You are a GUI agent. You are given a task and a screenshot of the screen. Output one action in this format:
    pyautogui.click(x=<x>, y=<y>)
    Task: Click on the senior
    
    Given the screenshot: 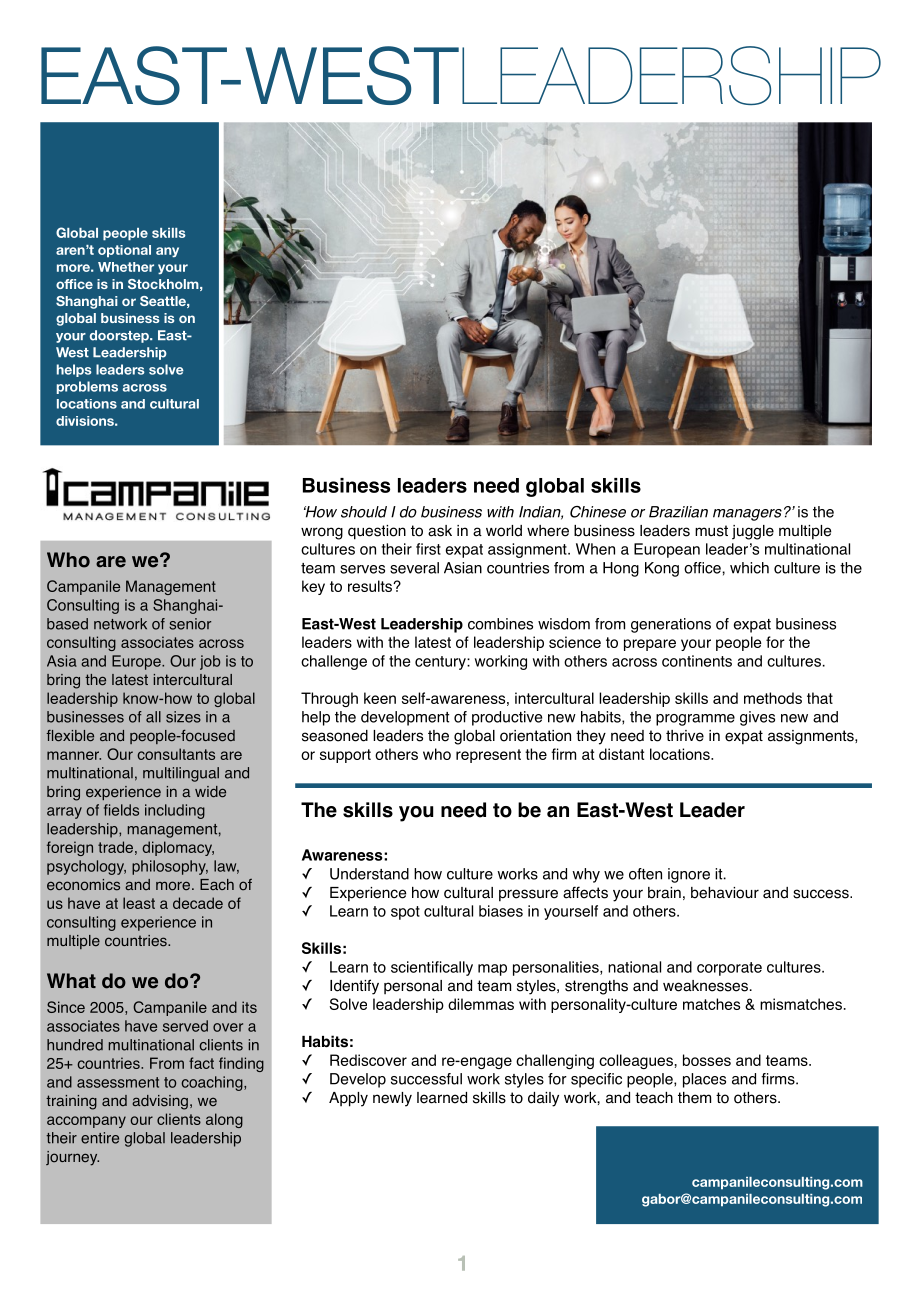 What is the action you would take?
    pyautogui.click(x=190, y=624)
